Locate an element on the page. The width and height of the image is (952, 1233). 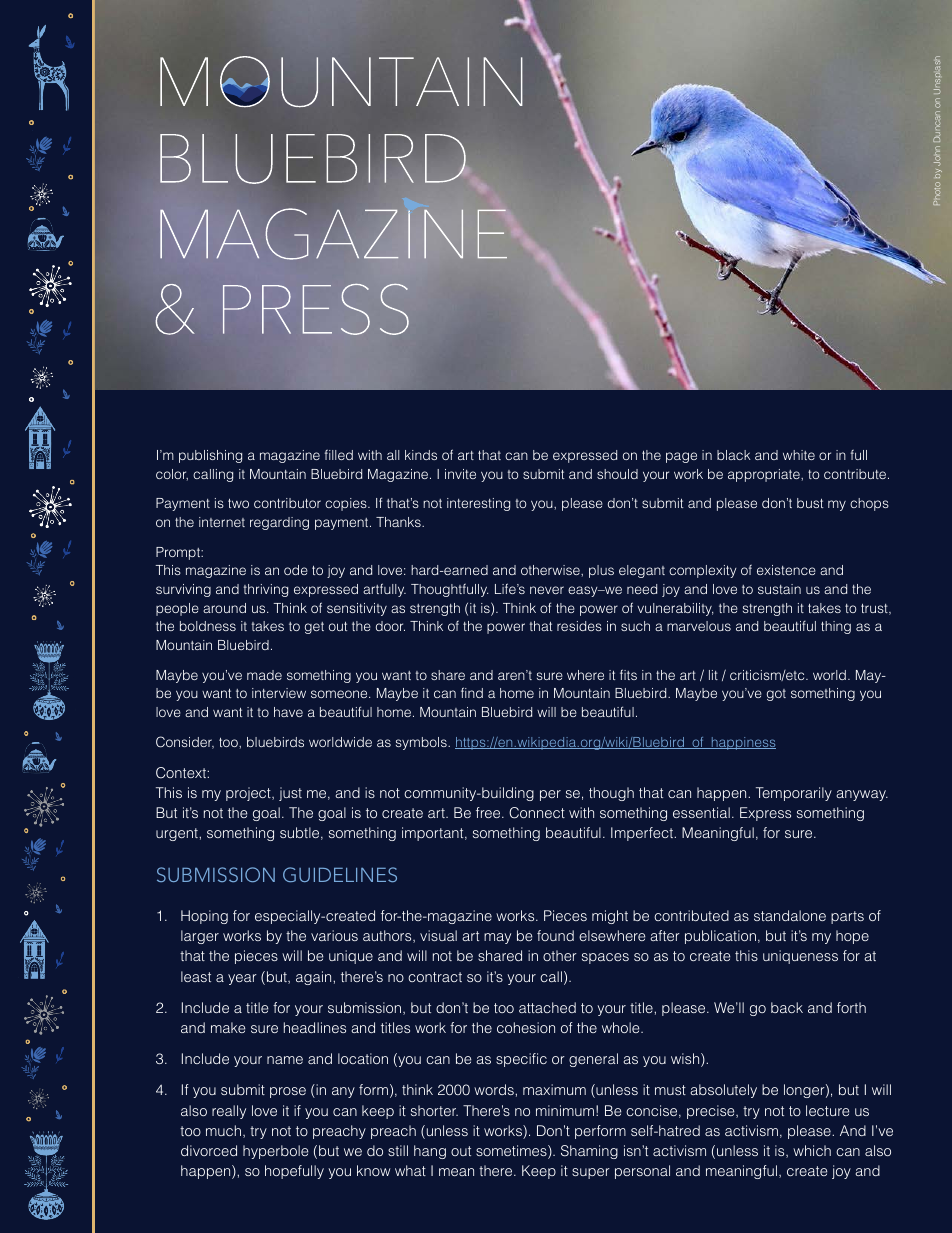
project is located at coordinates (249, 794).
